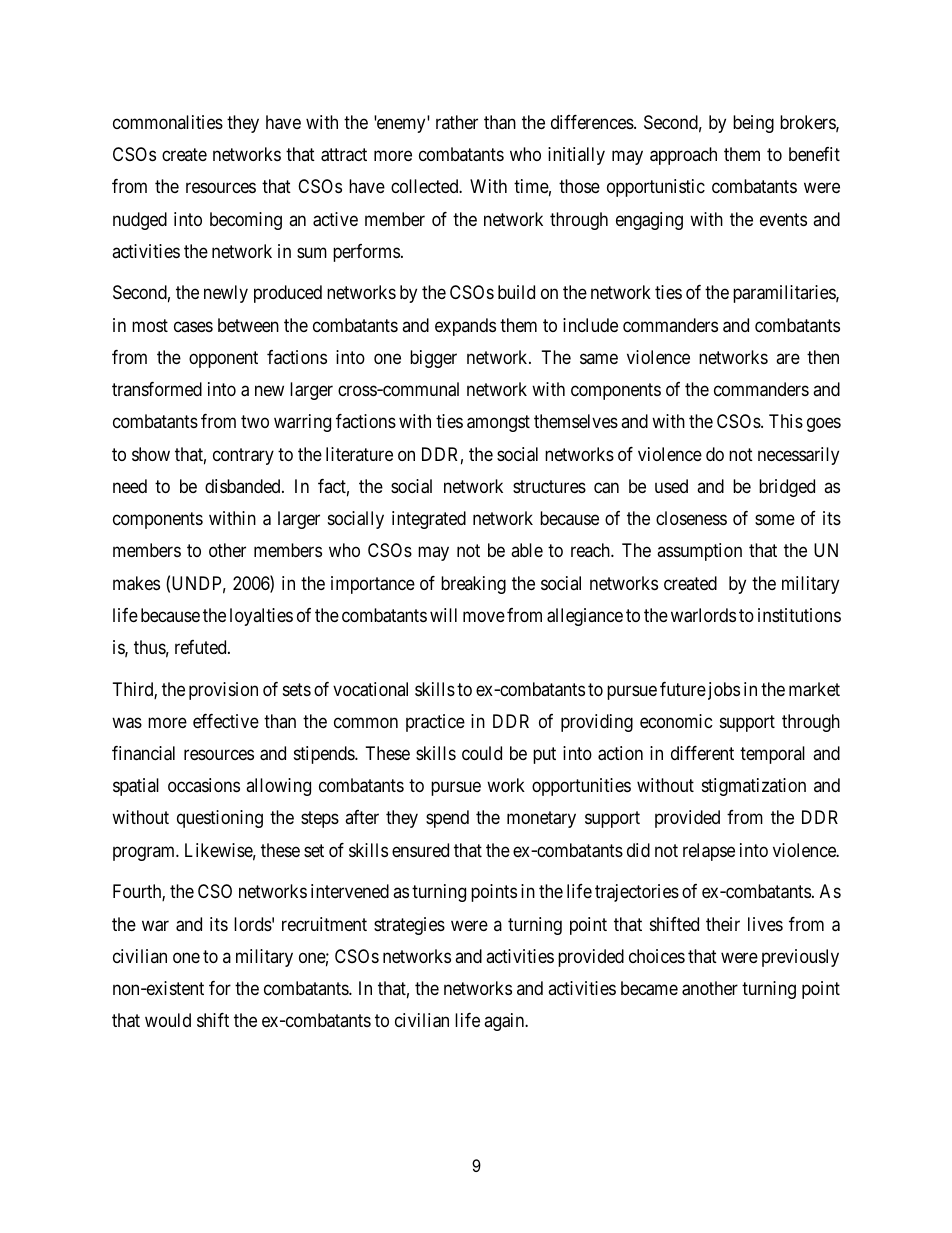  I want to click on practice, so click(435, 723).
